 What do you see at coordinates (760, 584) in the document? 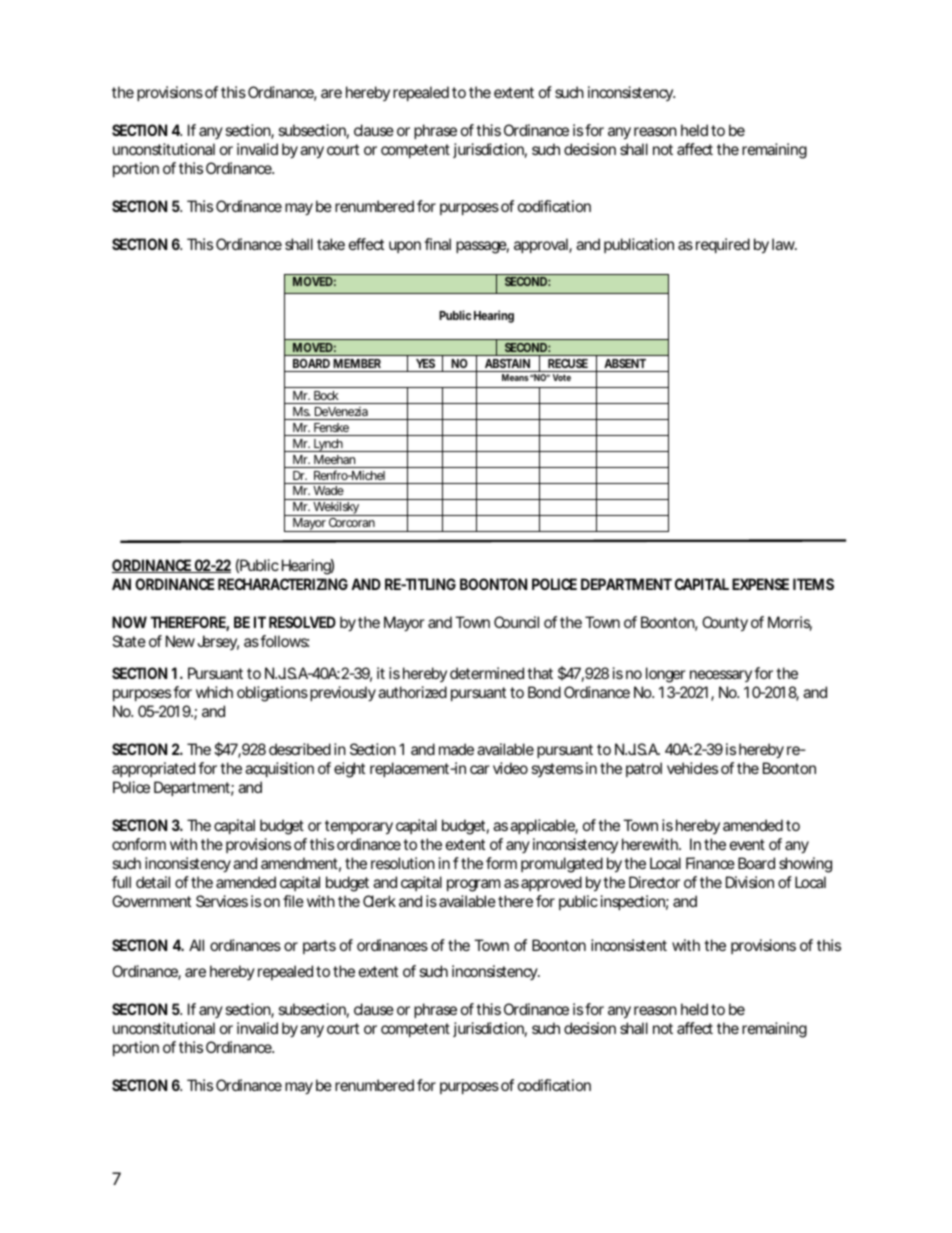
I see `EXPENSE` at bounding box center [760, 584].
